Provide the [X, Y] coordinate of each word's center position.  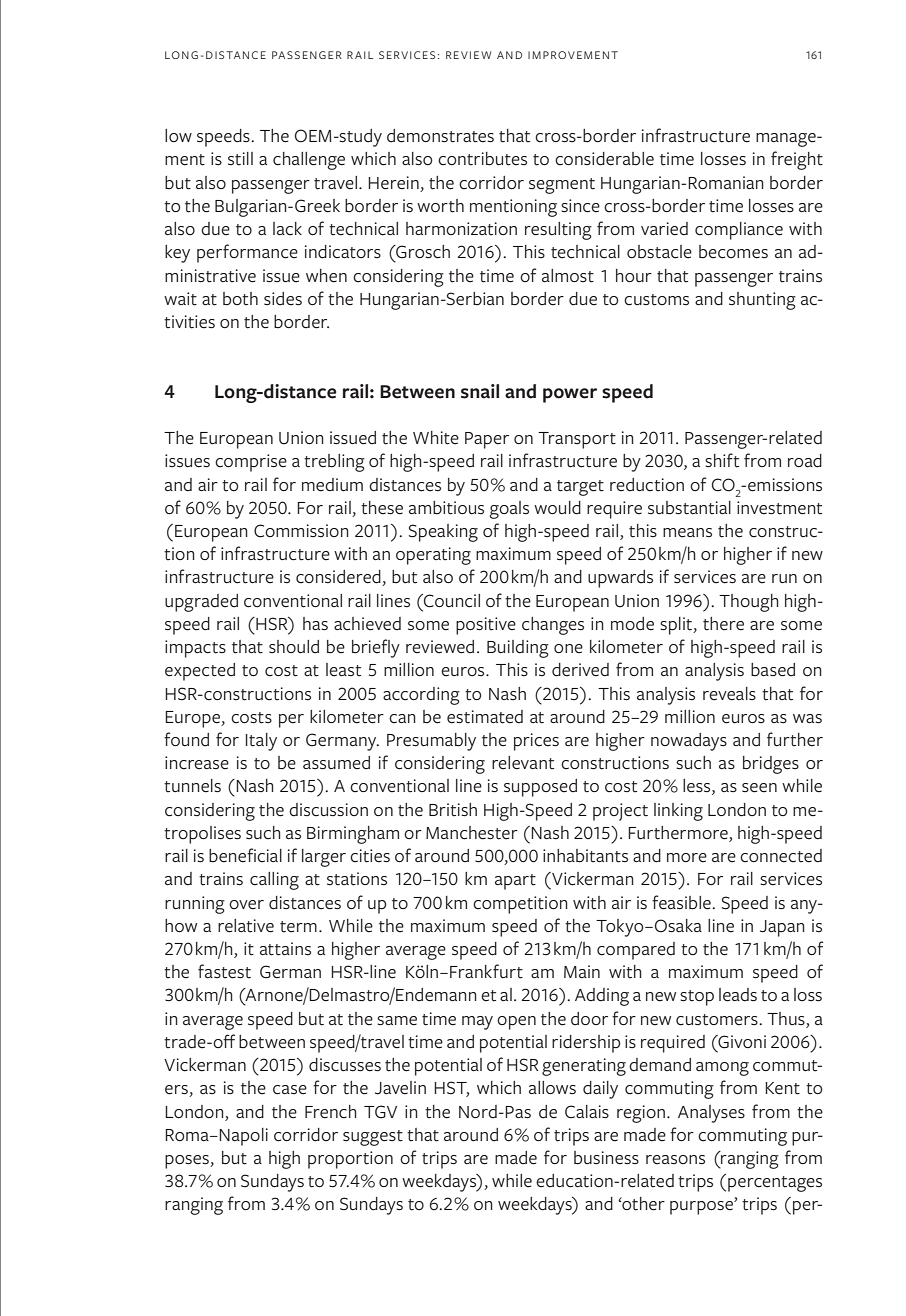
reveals [729, 694]
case [290, 1090]
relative [246, 926]
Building [518, 649]
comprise [251, 463]
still [240, 159]
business [606, 1158]
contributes [482, 159]
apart [515, 882]
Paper [487, 440]
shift [722, 460]
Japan [782, 928]
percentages [775, 1184]
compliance [739, 231]
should [294, 647]
